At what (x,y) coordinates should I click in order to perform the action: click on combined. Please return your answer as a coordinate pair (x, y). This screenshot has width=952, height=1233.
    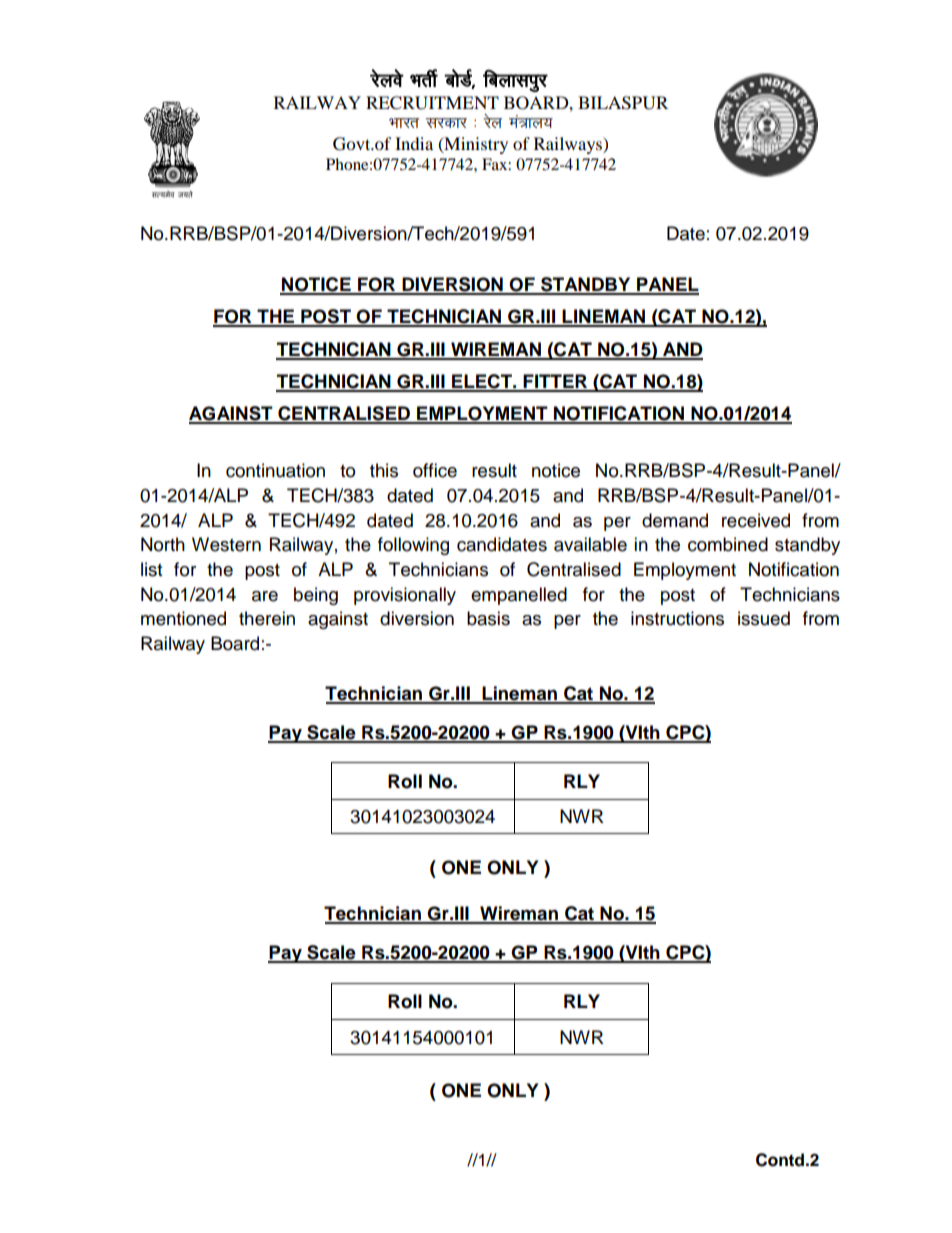
    Looking at the image, I should click on (728, 544).
